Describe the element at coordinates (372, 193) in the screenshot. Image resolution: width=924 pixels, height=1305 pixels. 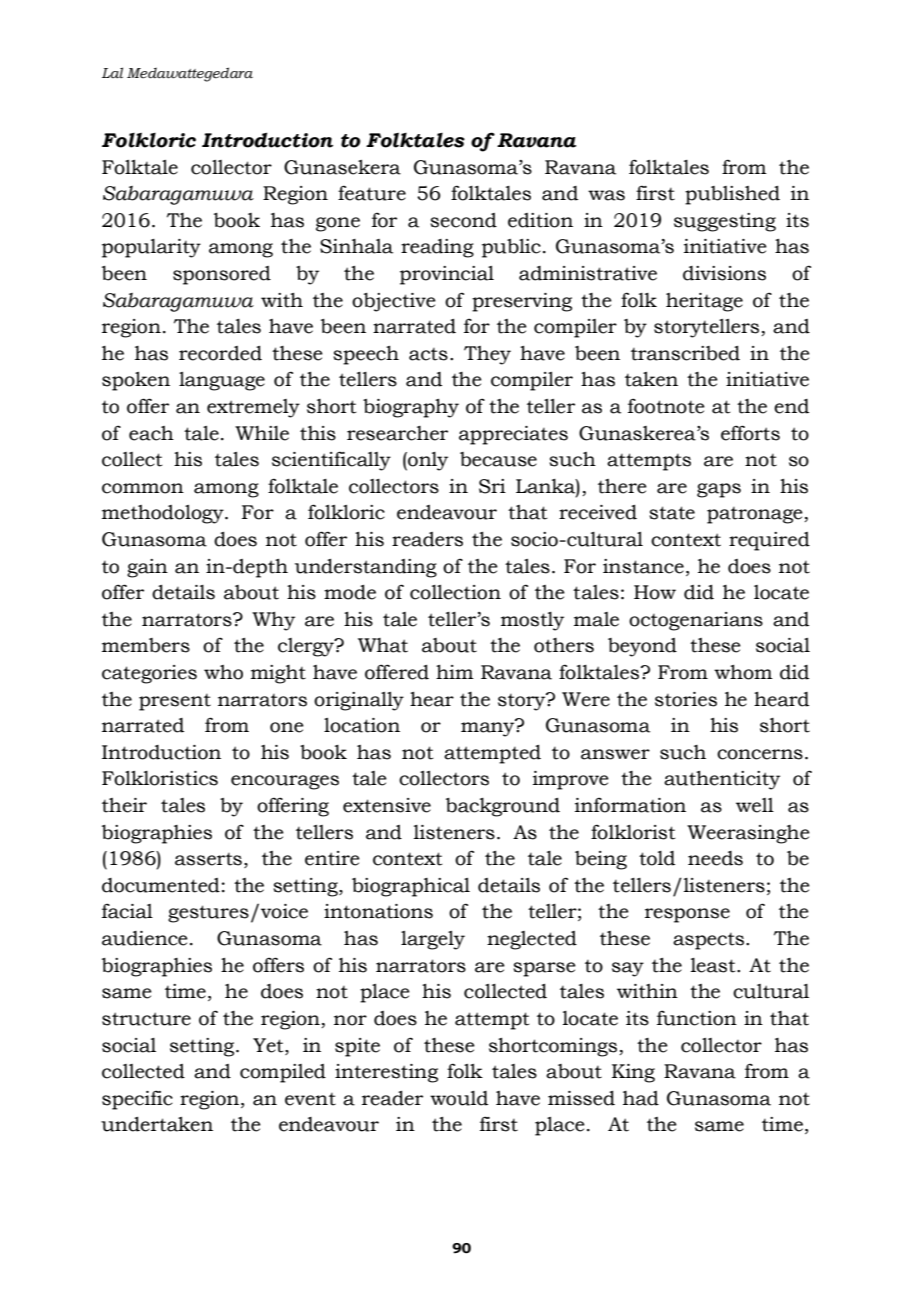
I see `feature` at that location.
